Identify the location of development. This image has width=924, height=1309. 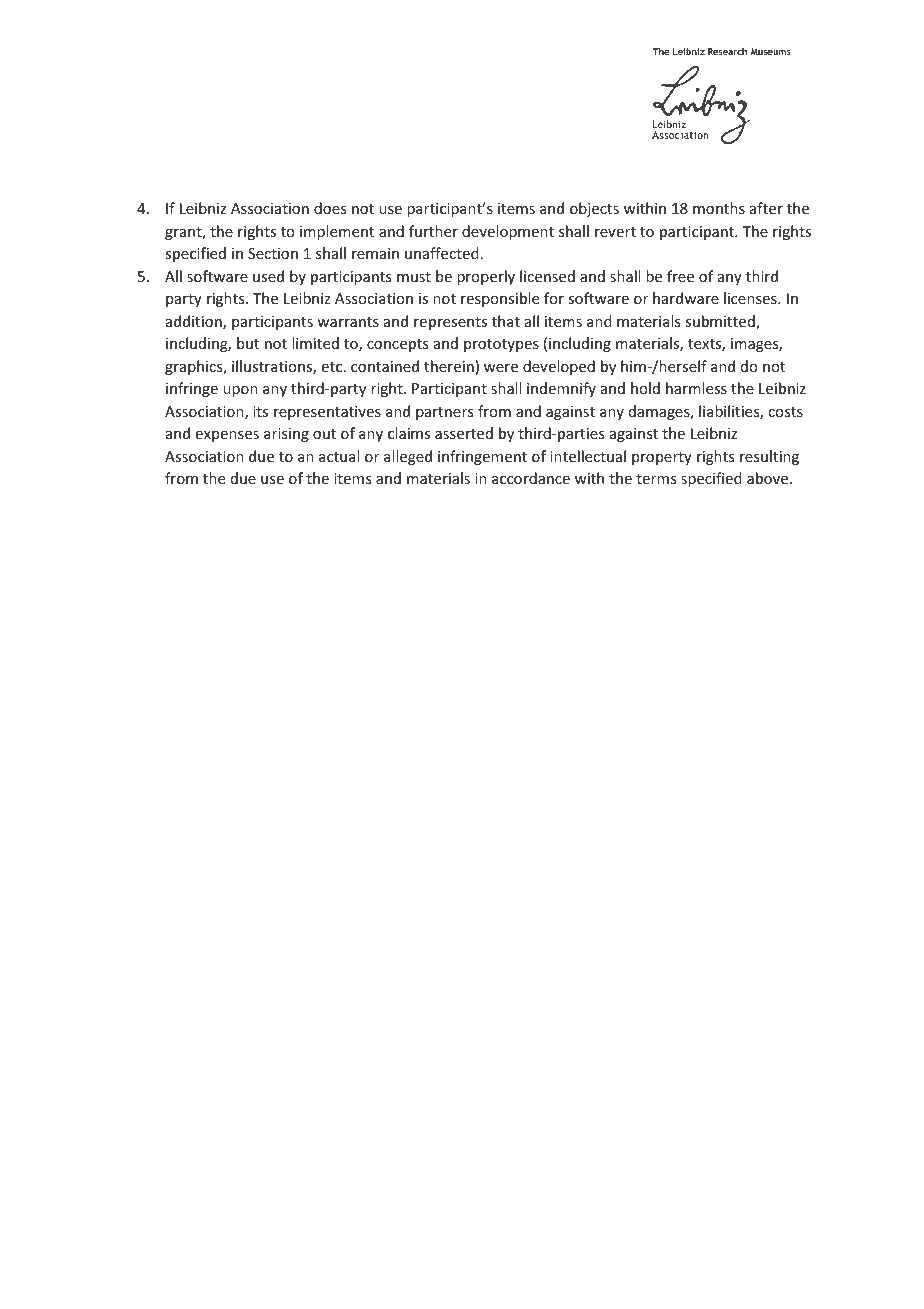
(508, 232).
